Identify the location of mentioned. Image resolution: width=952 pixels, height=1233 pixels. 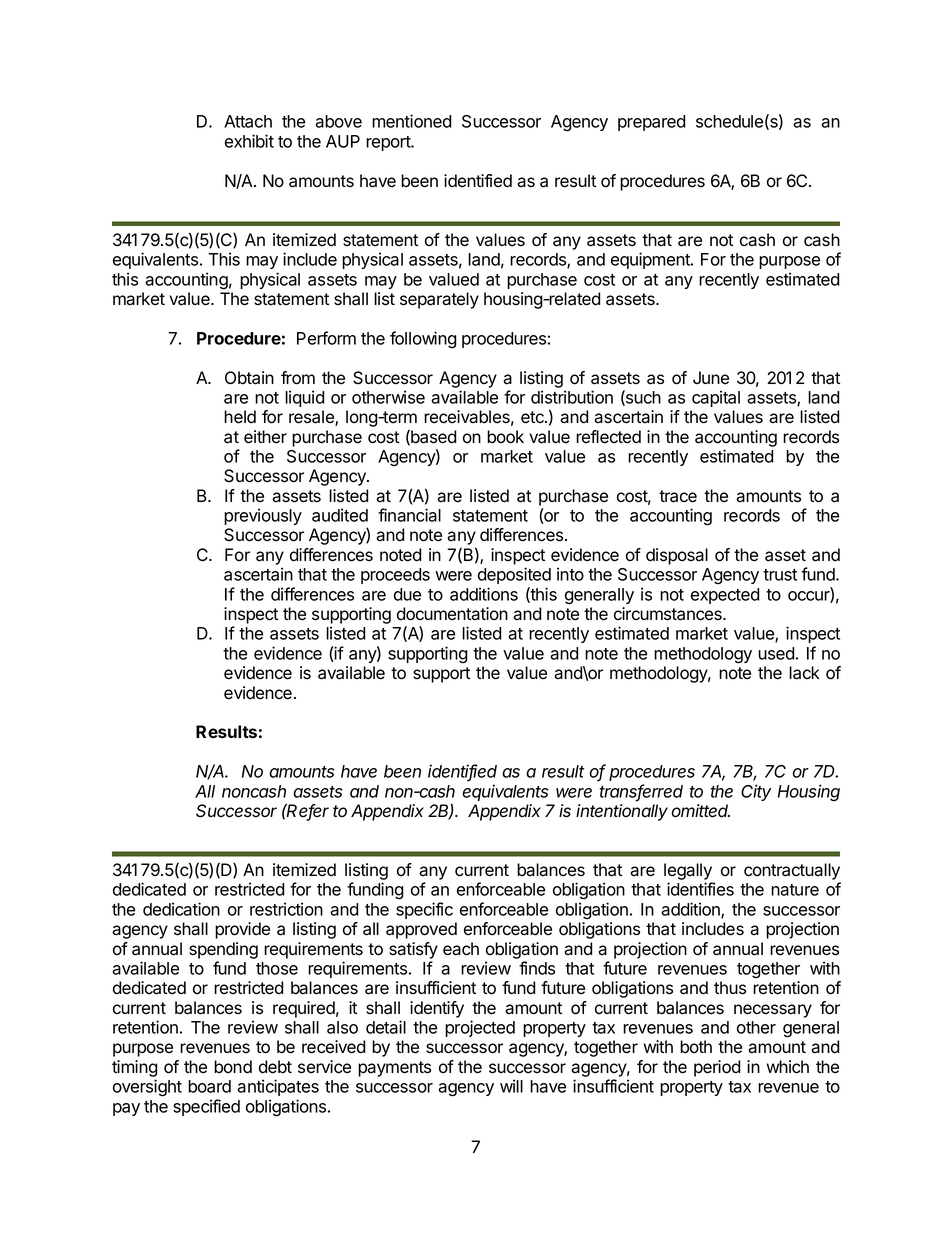
(412, 121).
